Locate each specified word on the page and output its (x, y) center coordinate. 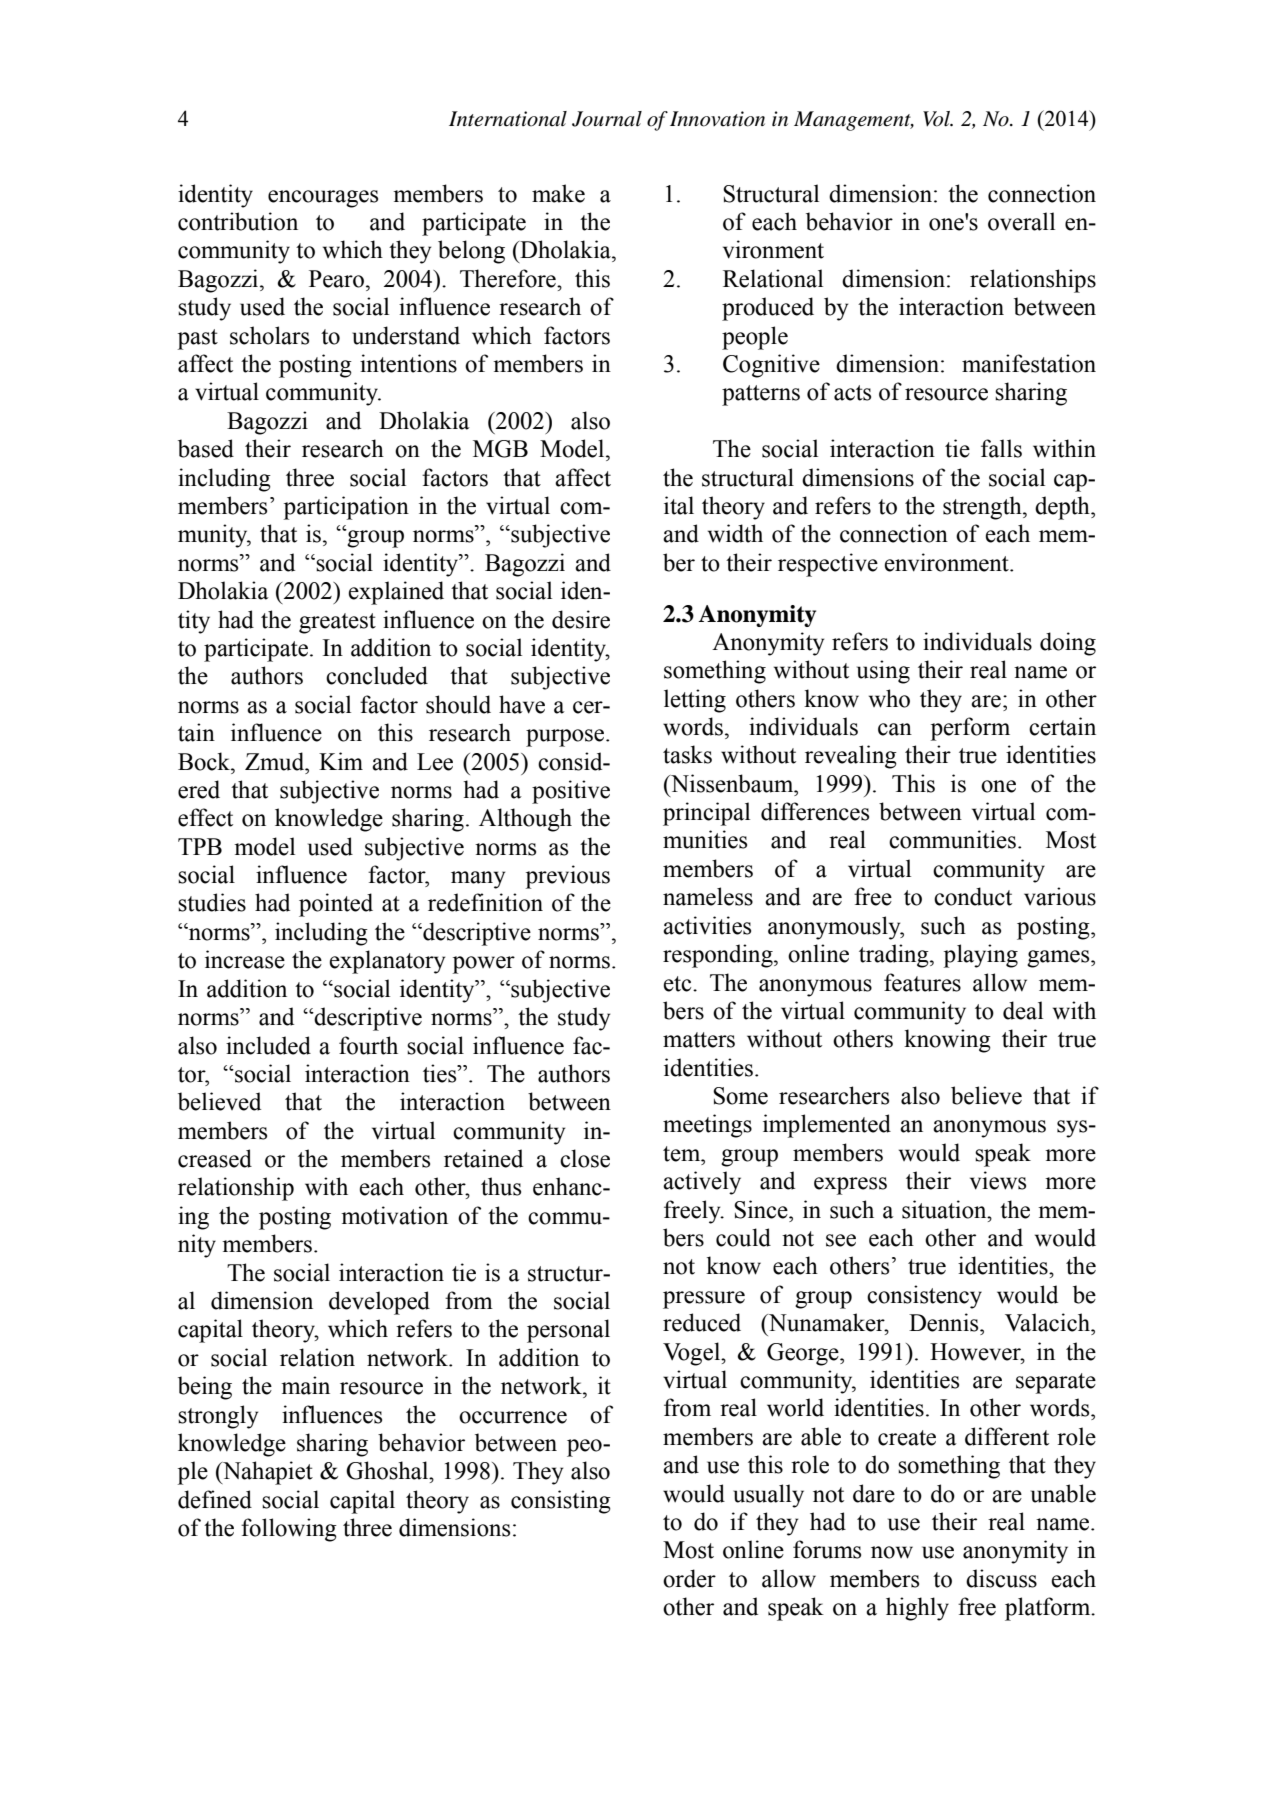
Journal (607, 119)
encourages (323, 199)
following (289, 1530)
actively (702, 1183)
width (735, 533)
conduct (973, 896)
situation (945, 1209)
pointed (336, 905)
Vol (937, 119)
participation (346, 508)
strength (983, 508)
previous (568, 877)
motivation (394, 1215)
